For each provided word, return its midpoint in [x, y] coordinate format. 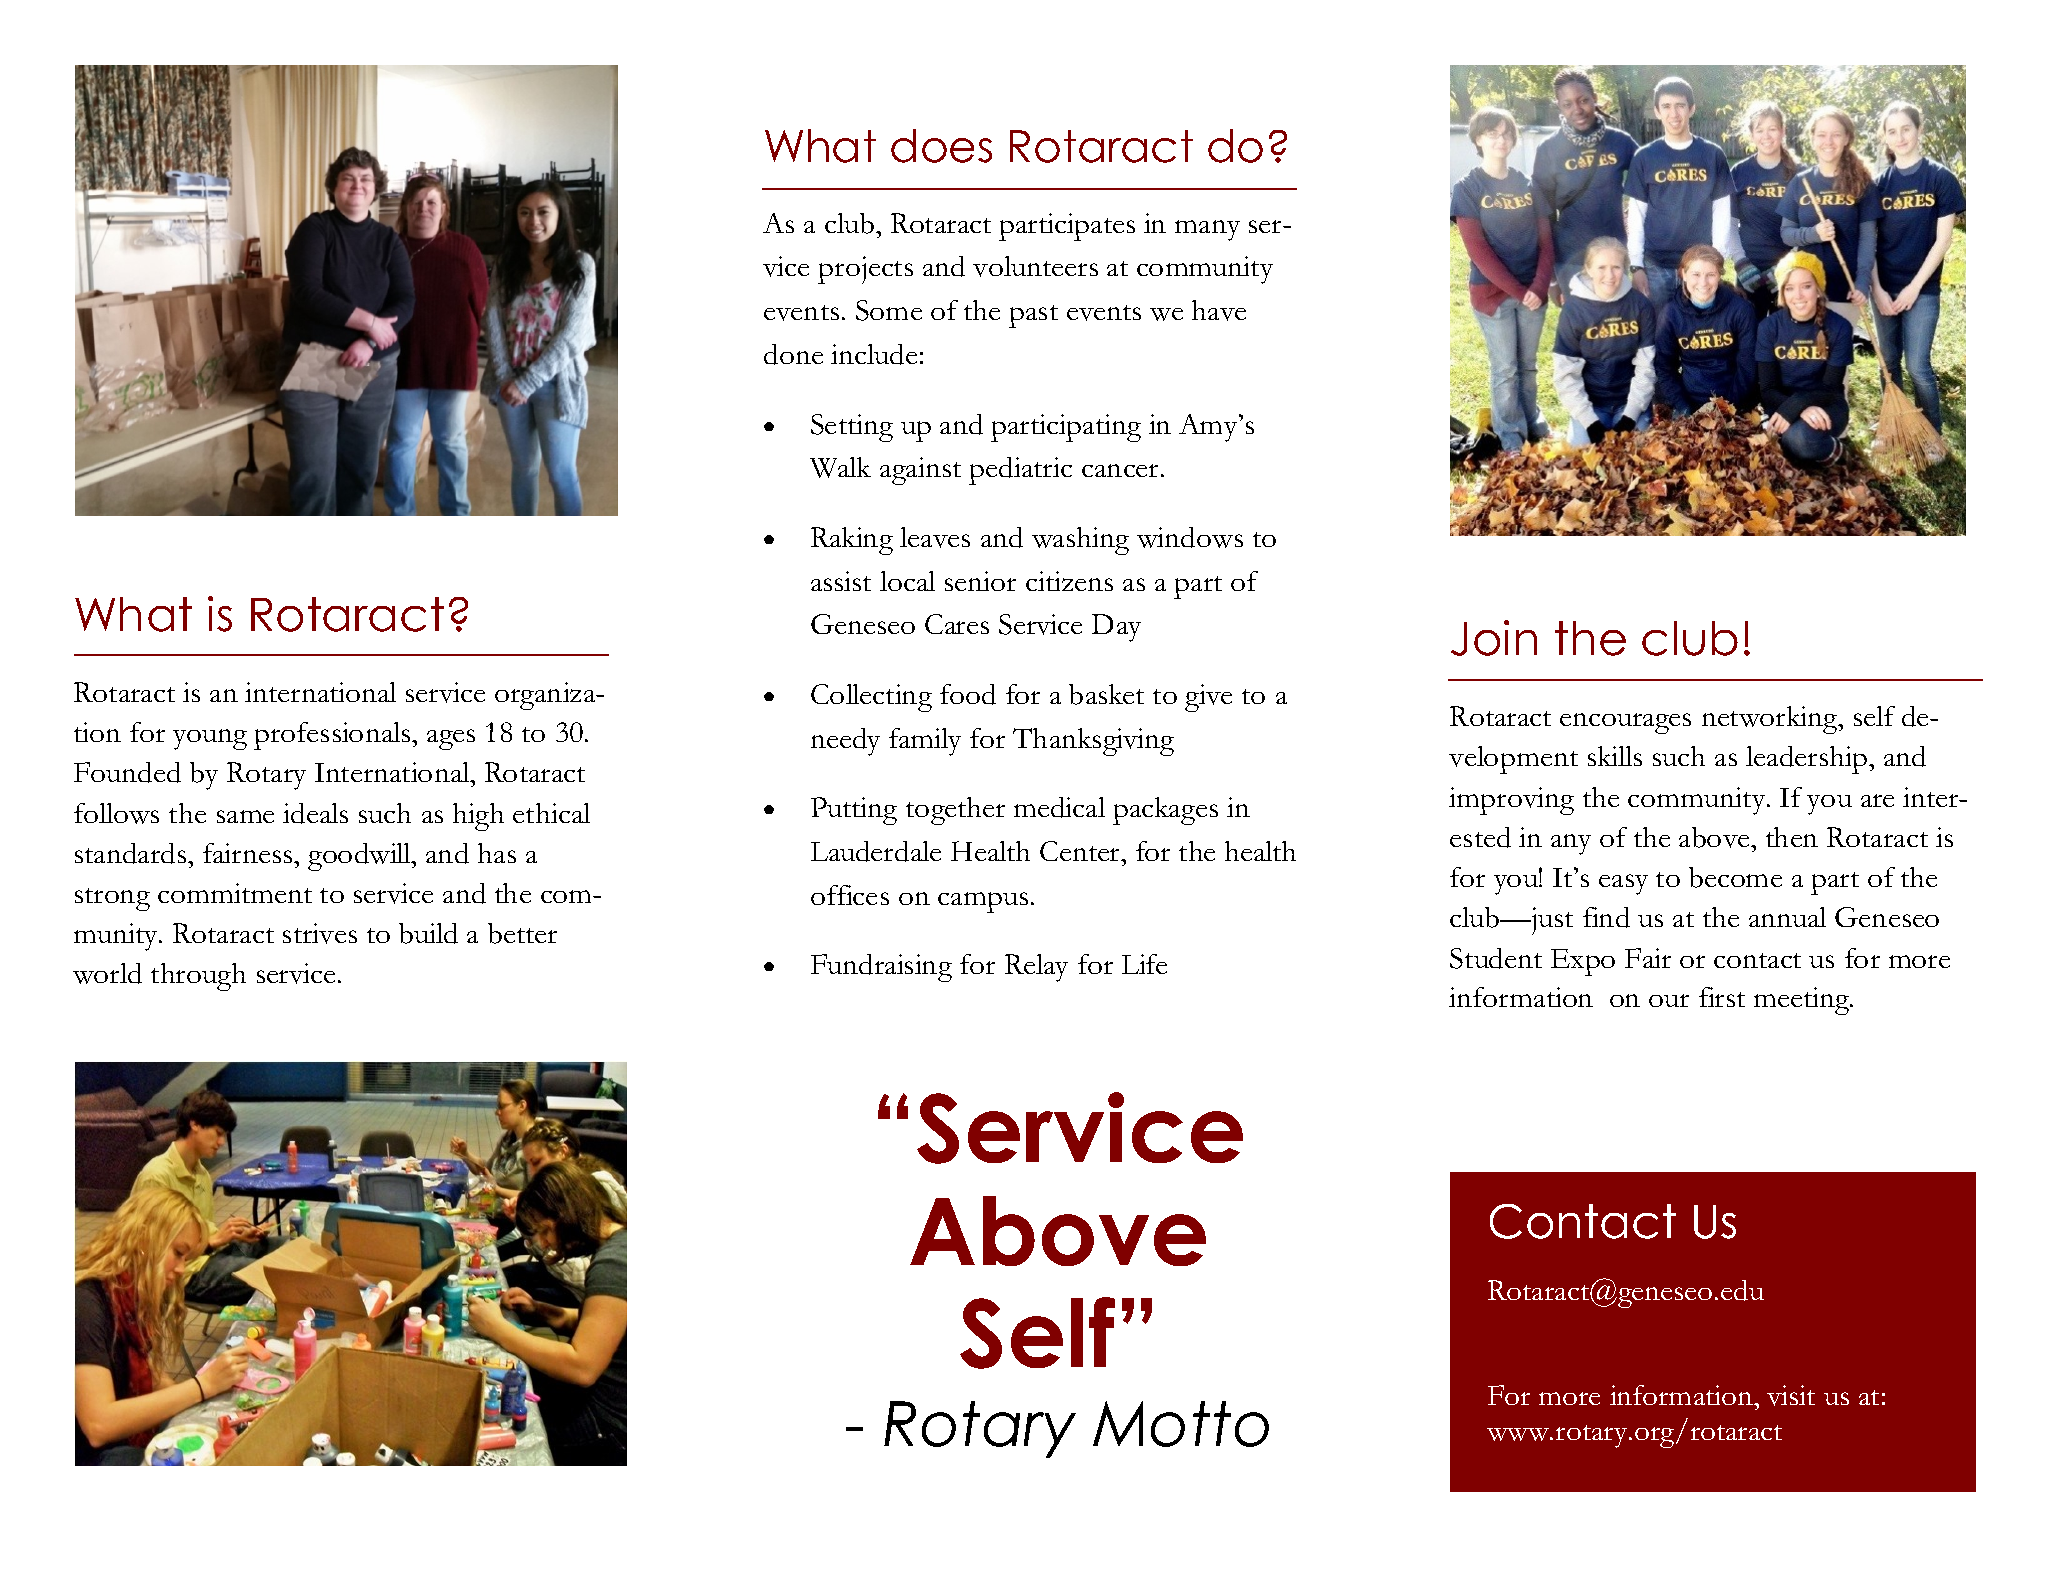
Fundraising [881, 968]
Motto [1181, 1424]
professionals [333, 736]
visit [1791, 1395]
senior [980, 581]
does [941, 146]
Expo [1583, 962]
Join [1494, 638]
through [198, 977]
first [1722, 997]
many [1207, 230]
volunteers [1035, 266]
